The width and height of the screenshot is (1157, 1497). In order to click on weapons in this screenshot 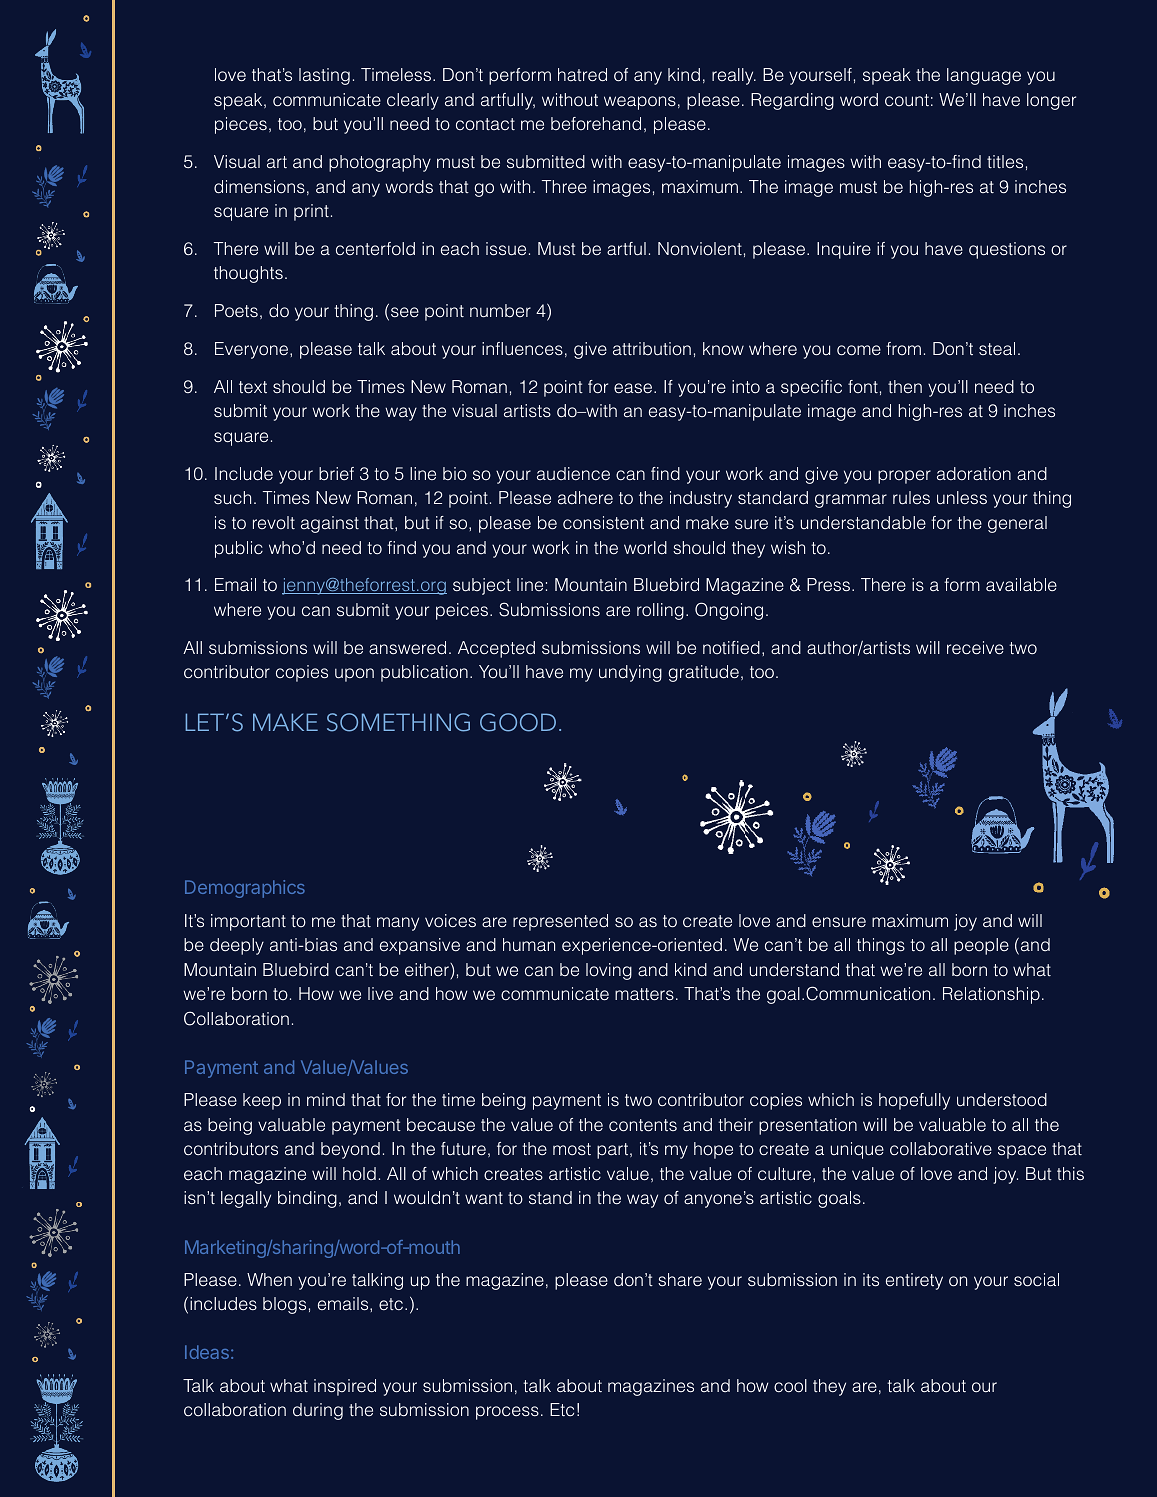, I will do `click(640, 103)`.
